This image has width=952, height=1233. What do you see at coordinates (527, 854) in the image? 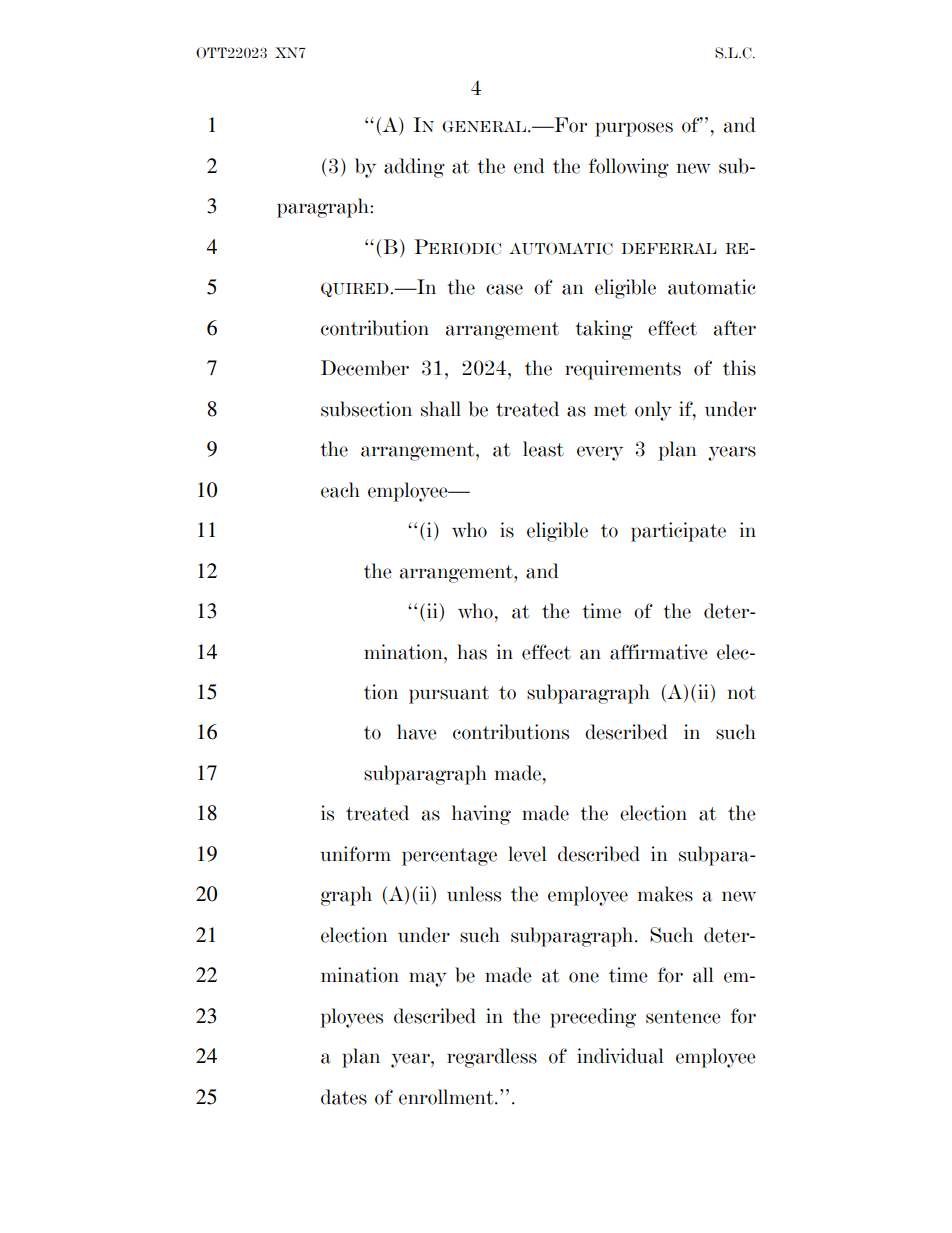
I see `level` at bounding box center [527, 854].
